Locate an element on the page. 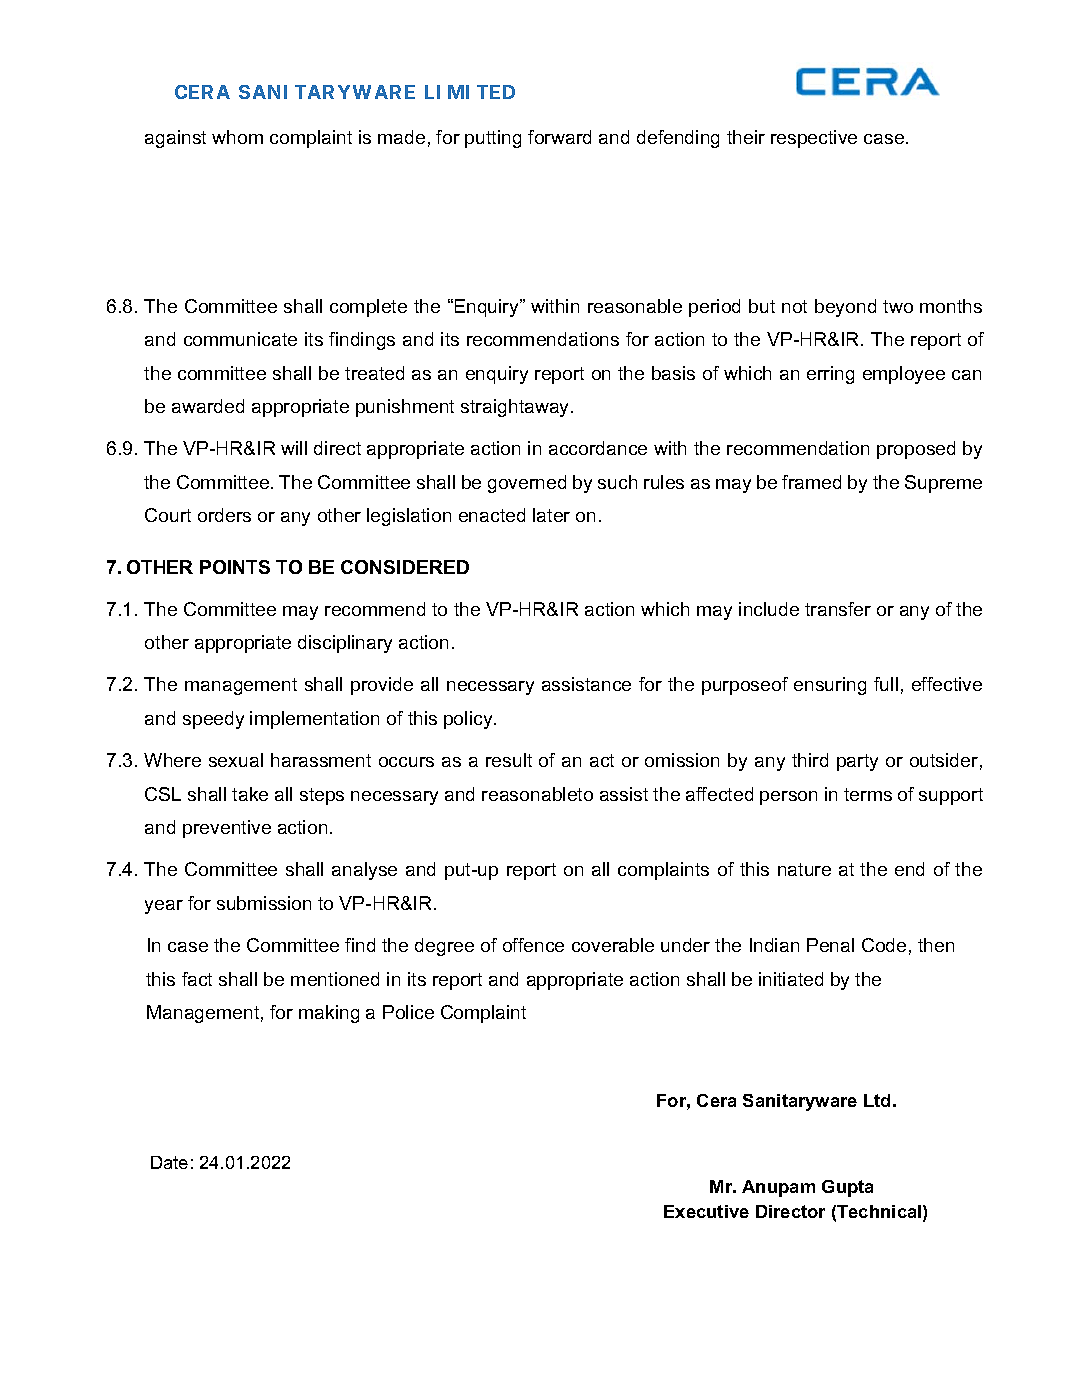  respective is located at coordinates (814, 139).
